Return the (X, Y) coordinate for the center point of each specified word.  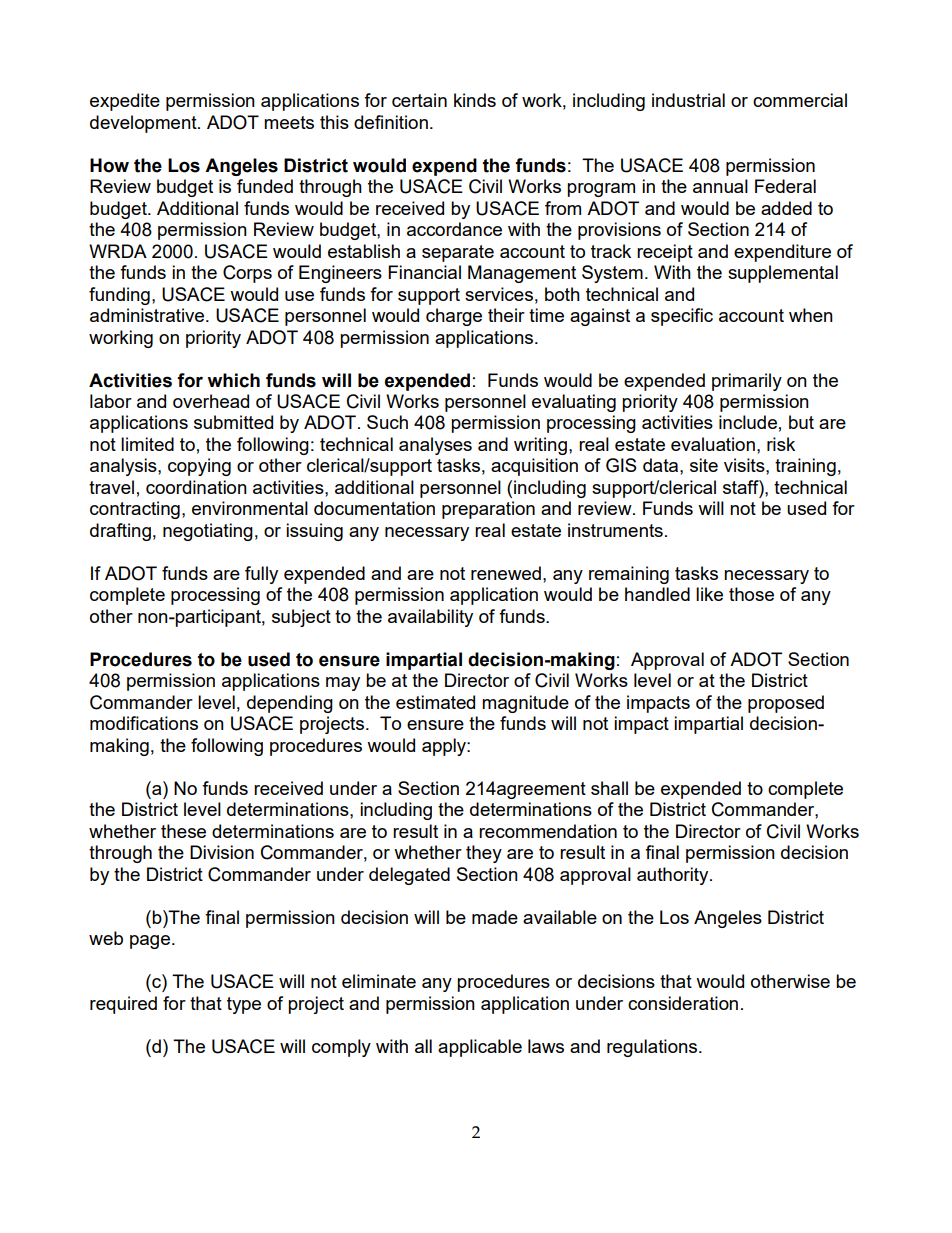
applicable (480, 1048)
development (144, 124)
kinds (475, 100)
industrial (688, 100)
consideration (683, 1003)
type (244, 1005)
